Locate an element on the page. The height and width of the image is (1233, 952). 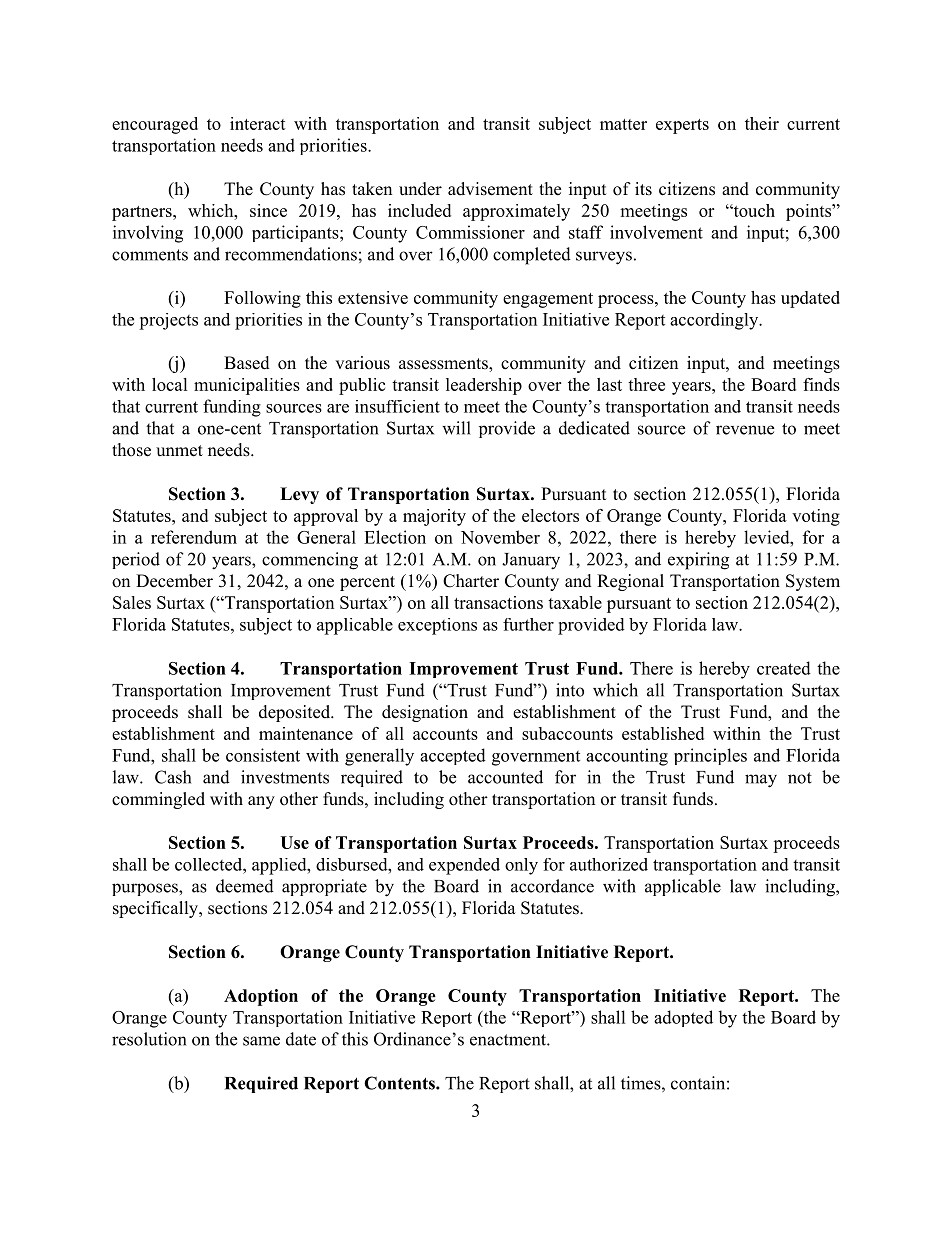
authorized is located at coordinates (609, 864).
